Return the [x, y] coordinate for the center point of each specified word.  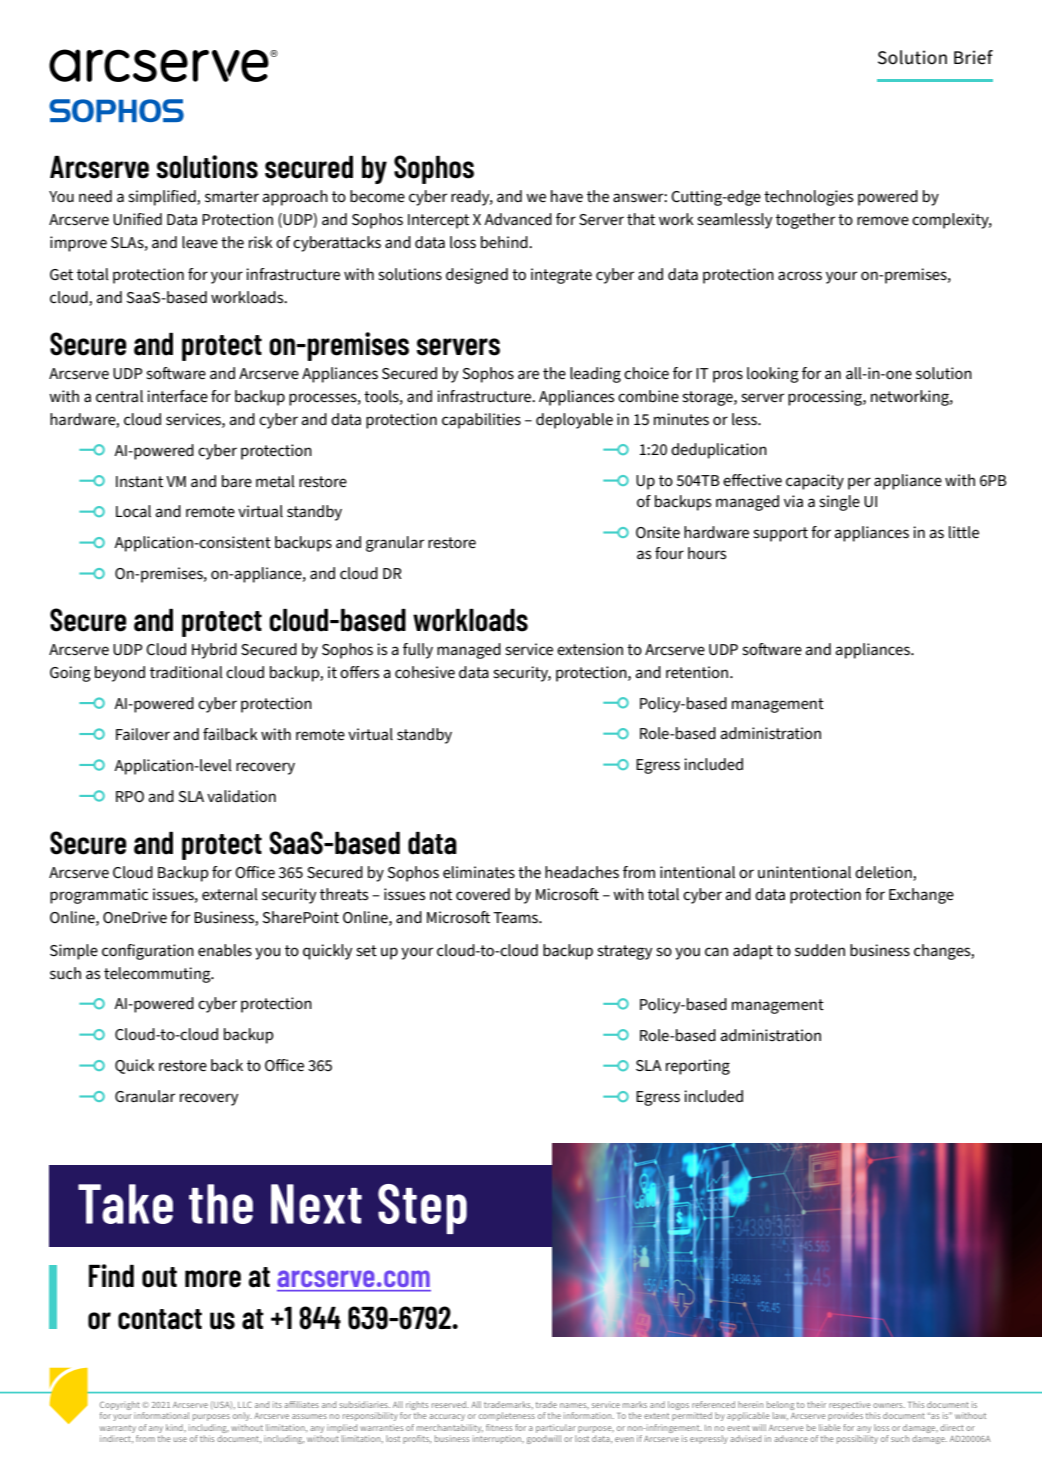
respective [850, 1405]
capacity [815, 482]
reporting [698, 1067]
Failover [143, 734]
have [567, 196]
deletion [883, 872]
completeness [507, 1416]
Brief [973, 57]
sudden [820, 950]
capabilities [481, 421]
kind [175, 1427]
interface [177, 396]
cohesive [425, 672]
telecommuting [158, 975]
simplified [163, 198]
